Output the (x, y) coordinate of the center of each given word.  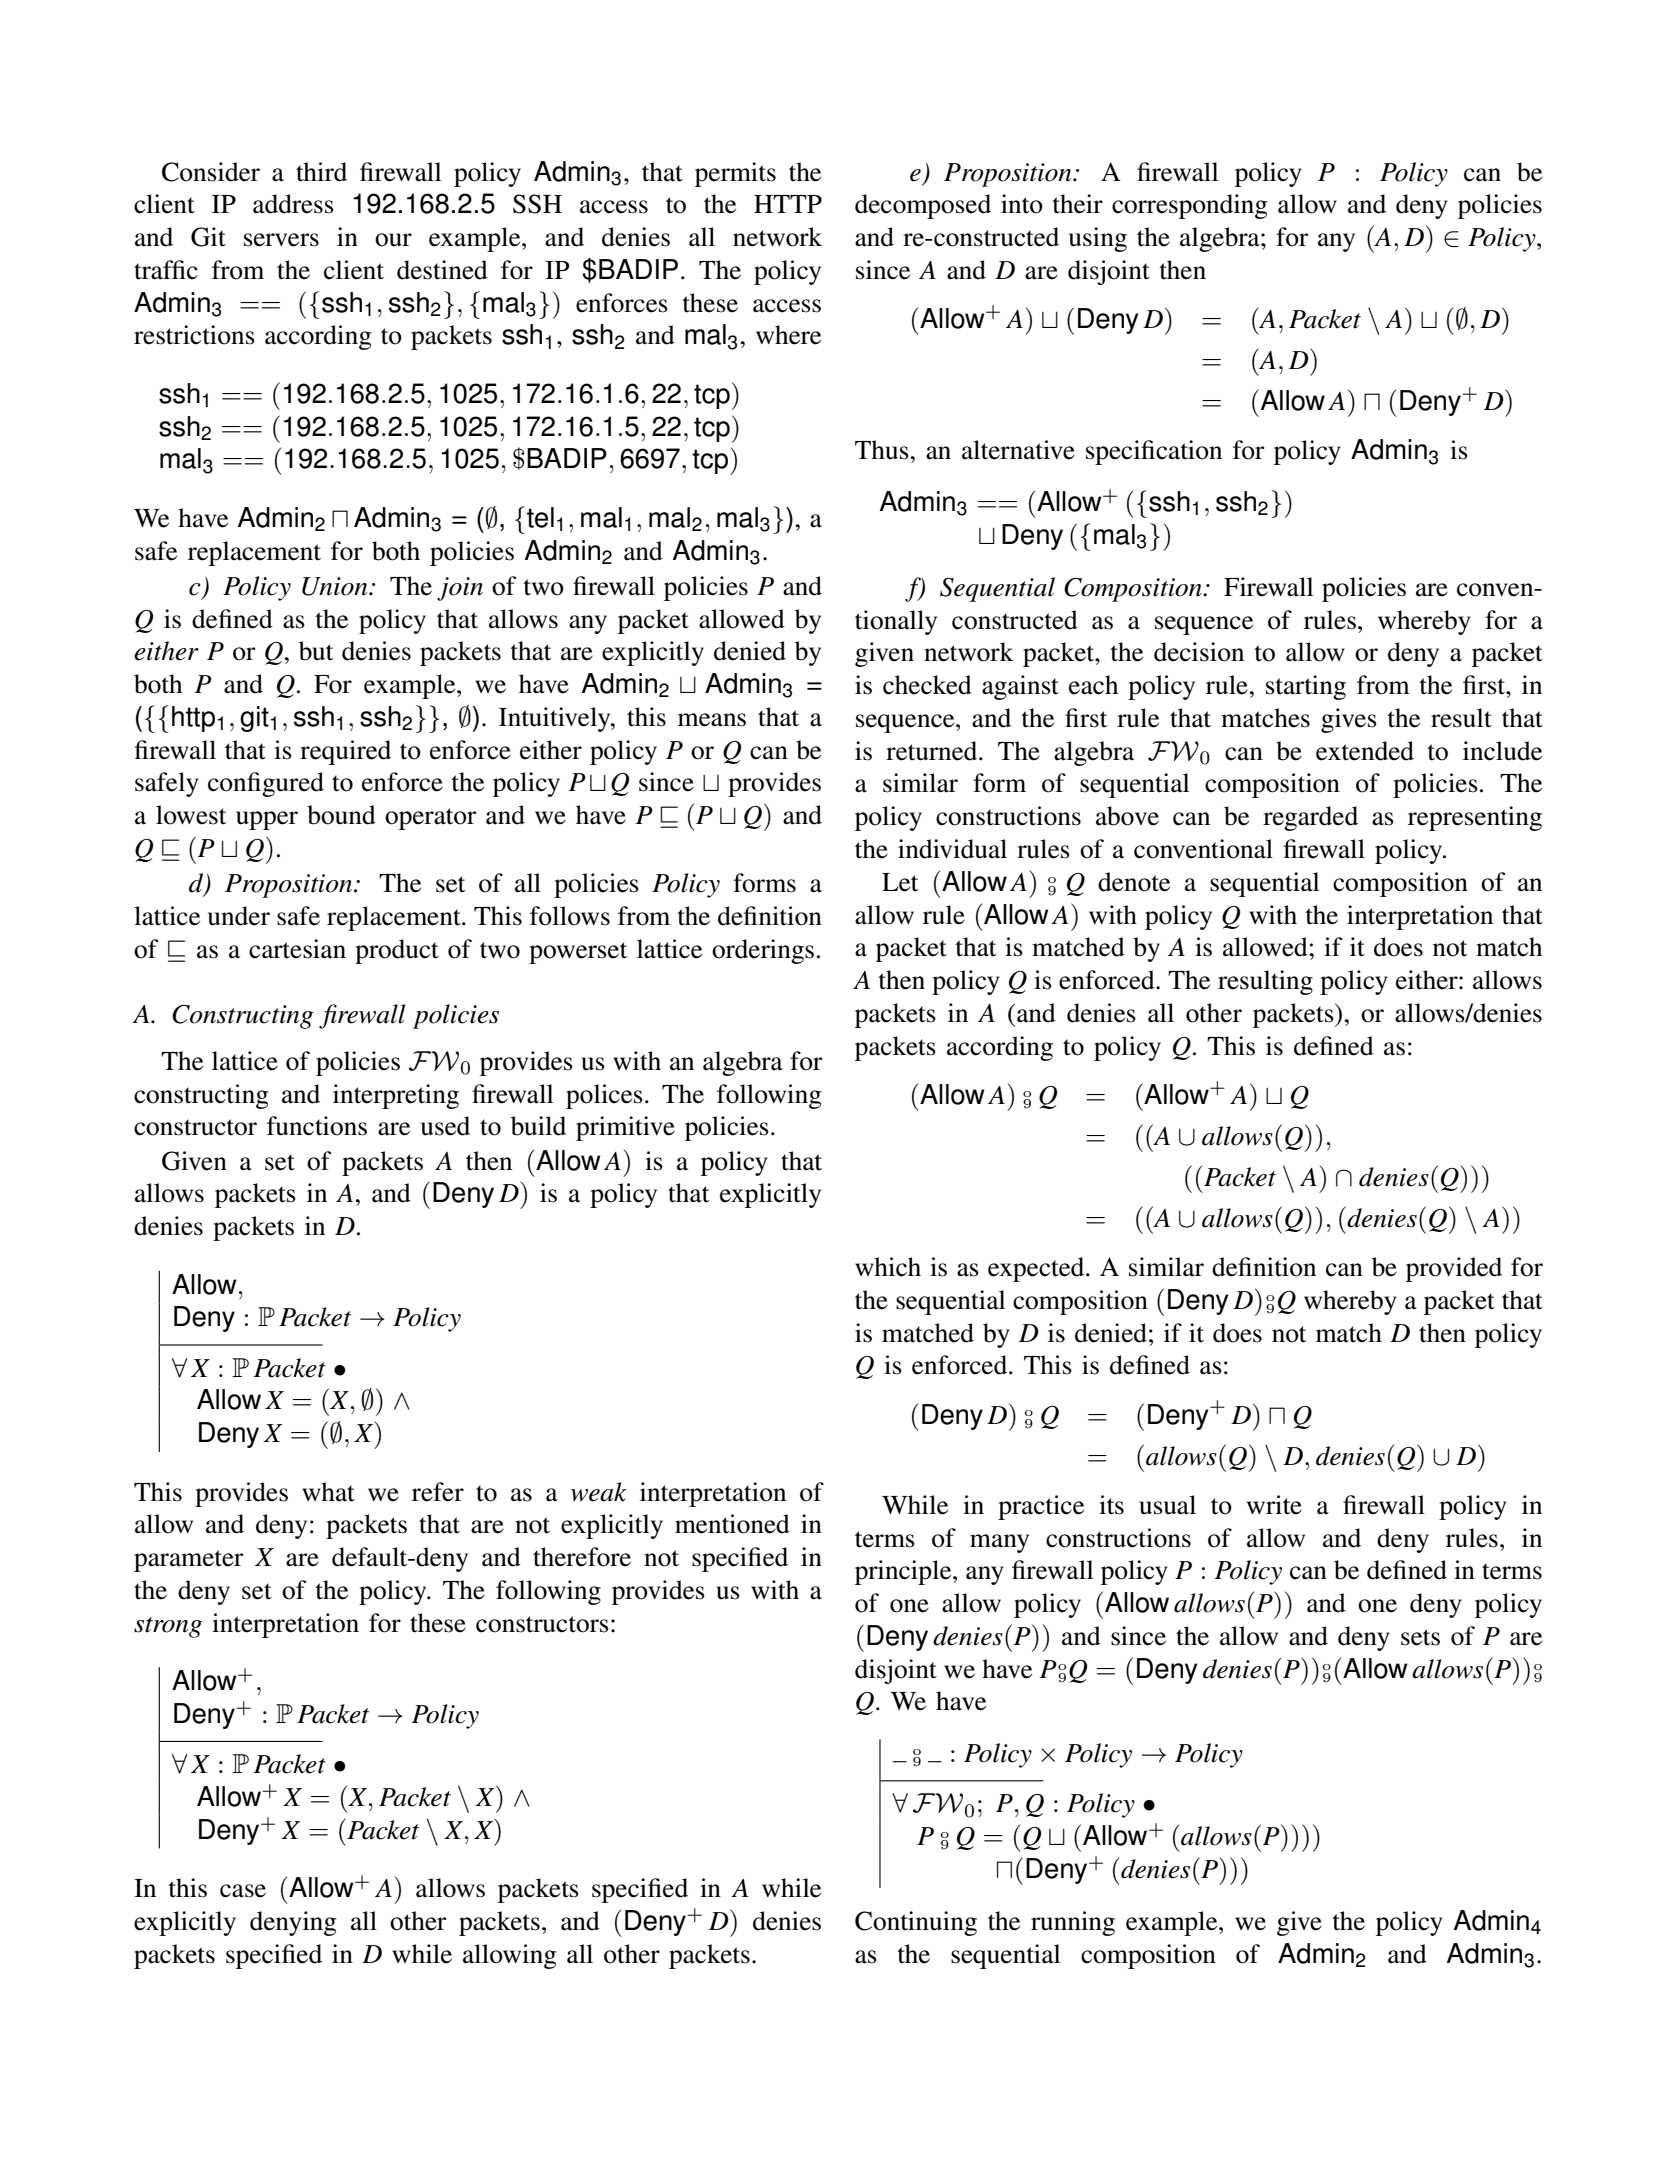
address (293, 204)
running (1073, 1923)
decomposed (923, 206)
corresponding (1189, 206)
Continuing (916, 1923)
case (243, 1891)
